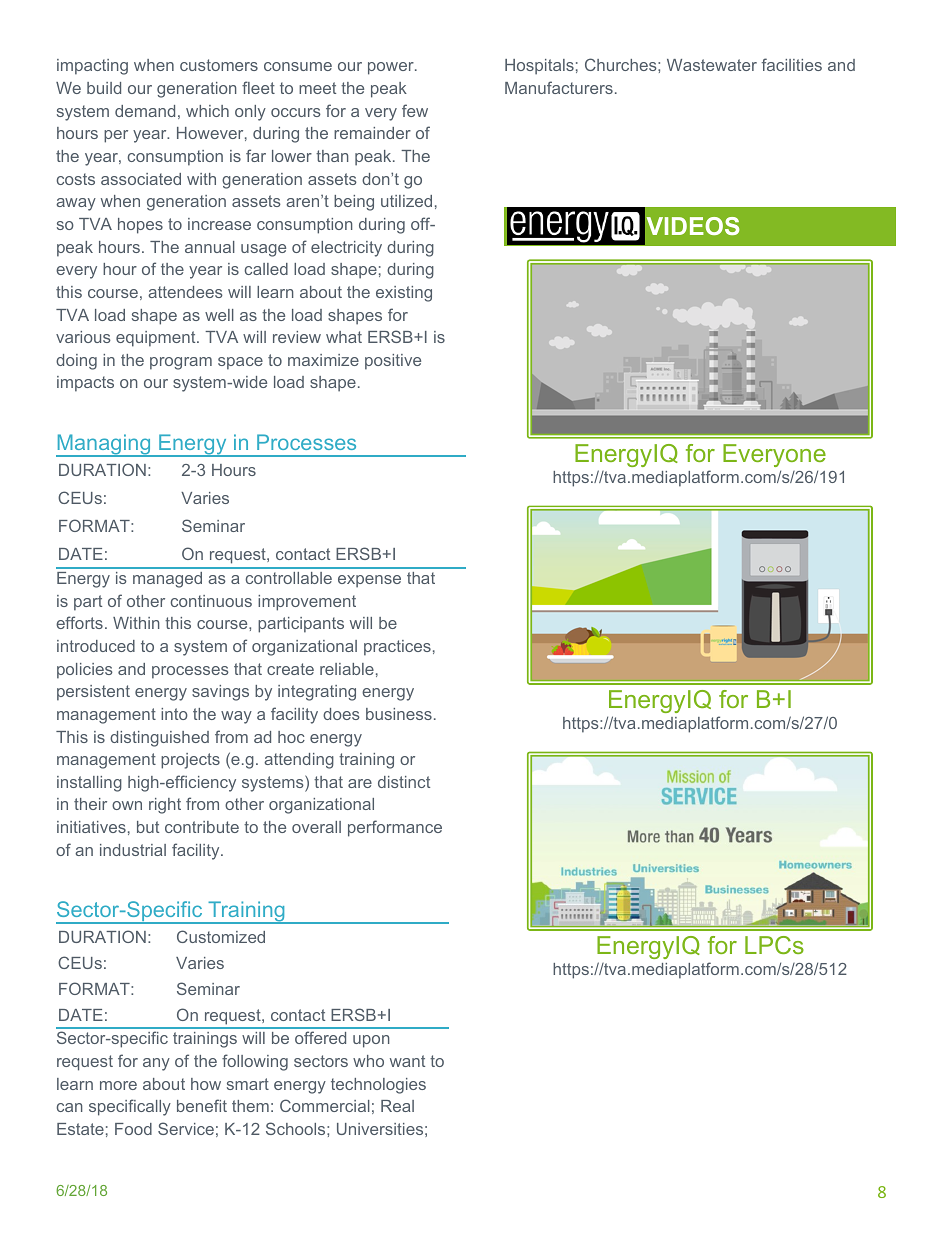  Describe the element at coordinates (404, 782) in the page. I see `distinct` at that location.
